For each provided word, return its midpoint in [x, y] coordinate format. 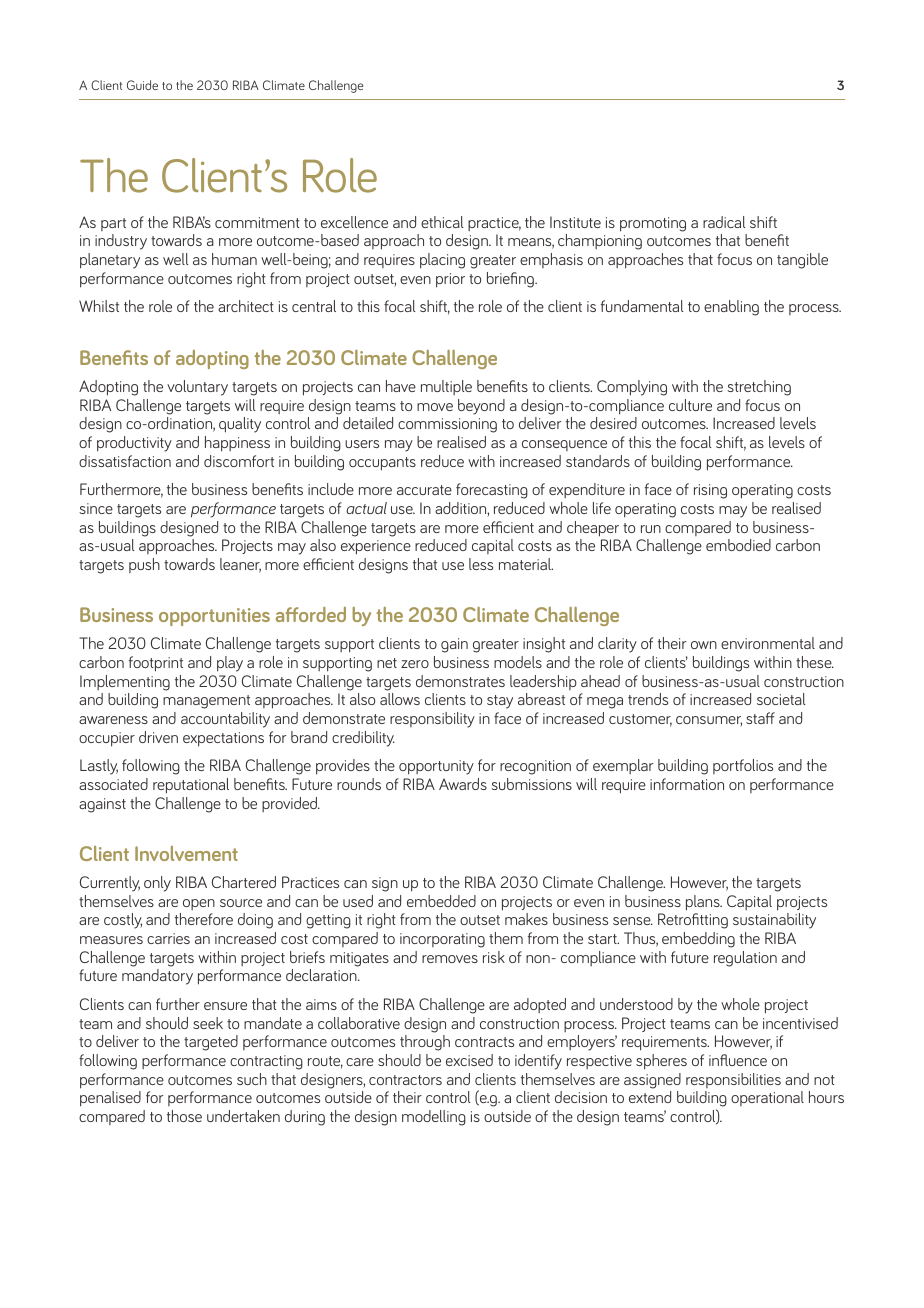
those [184, 1116]
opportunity [436, 767]
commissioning [447, 425]
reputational [191, 786]
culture [690, 405]
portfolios [743, 766]
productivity [134, 444]
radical [724, 222]
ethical [442, 222]
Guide [142, 85]
